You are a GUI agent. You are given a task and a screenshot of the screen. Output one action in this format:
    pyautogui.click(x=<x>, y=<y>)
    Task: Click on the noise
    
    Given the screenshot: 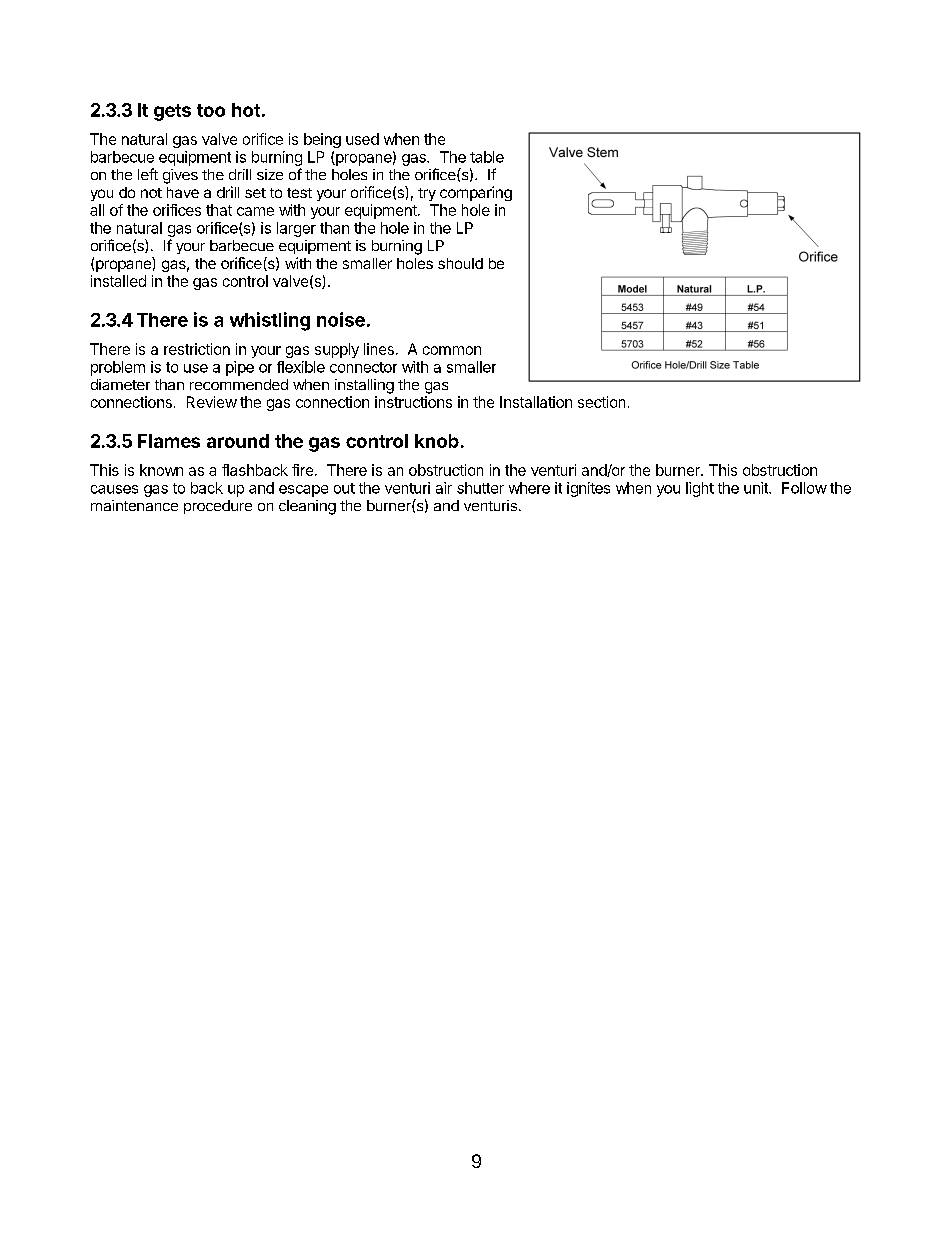 What is the action you would take?
    pyautogui.click(x=341, y=319)
